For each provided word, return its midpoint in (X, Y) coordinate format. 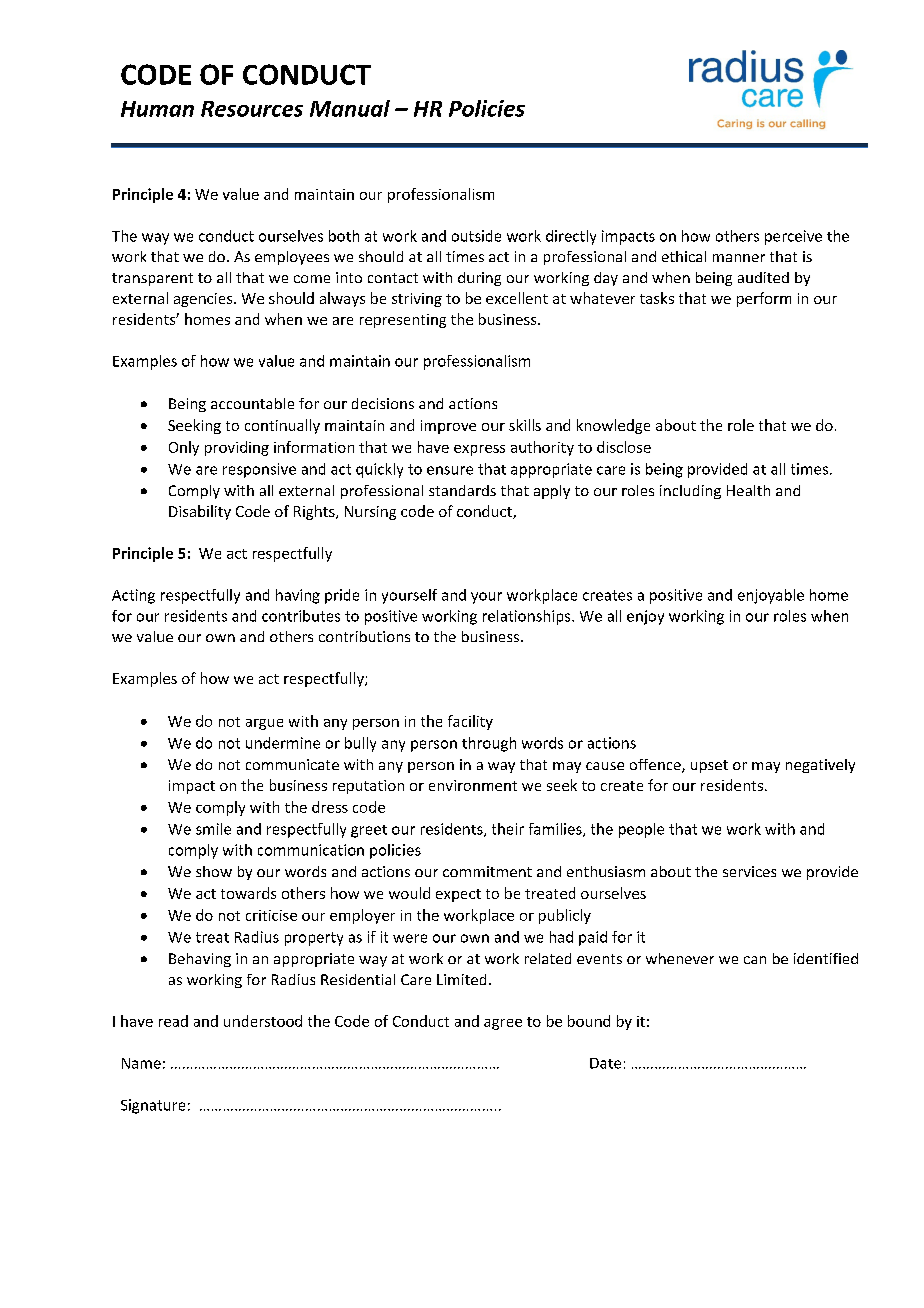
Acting (133, 596)
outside (476, 236)
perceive (793, 237)
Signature (153, 1106)
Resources (252, 109)
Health (748, 490)
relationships (528, 617)
